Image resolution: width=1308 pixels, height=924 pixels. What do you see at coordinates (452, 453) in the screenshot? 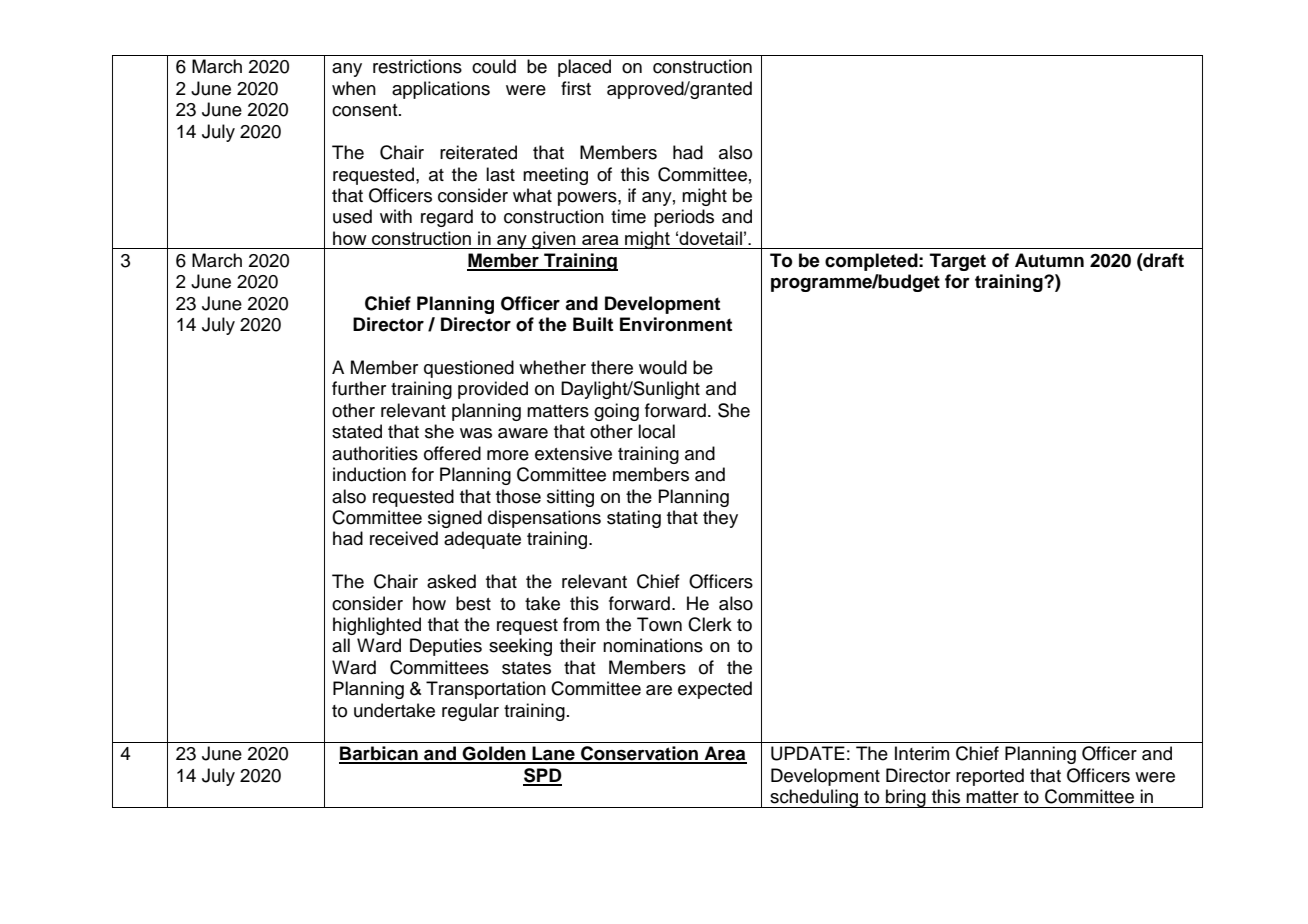
I see `offered` at bounding box center [452, 453].
